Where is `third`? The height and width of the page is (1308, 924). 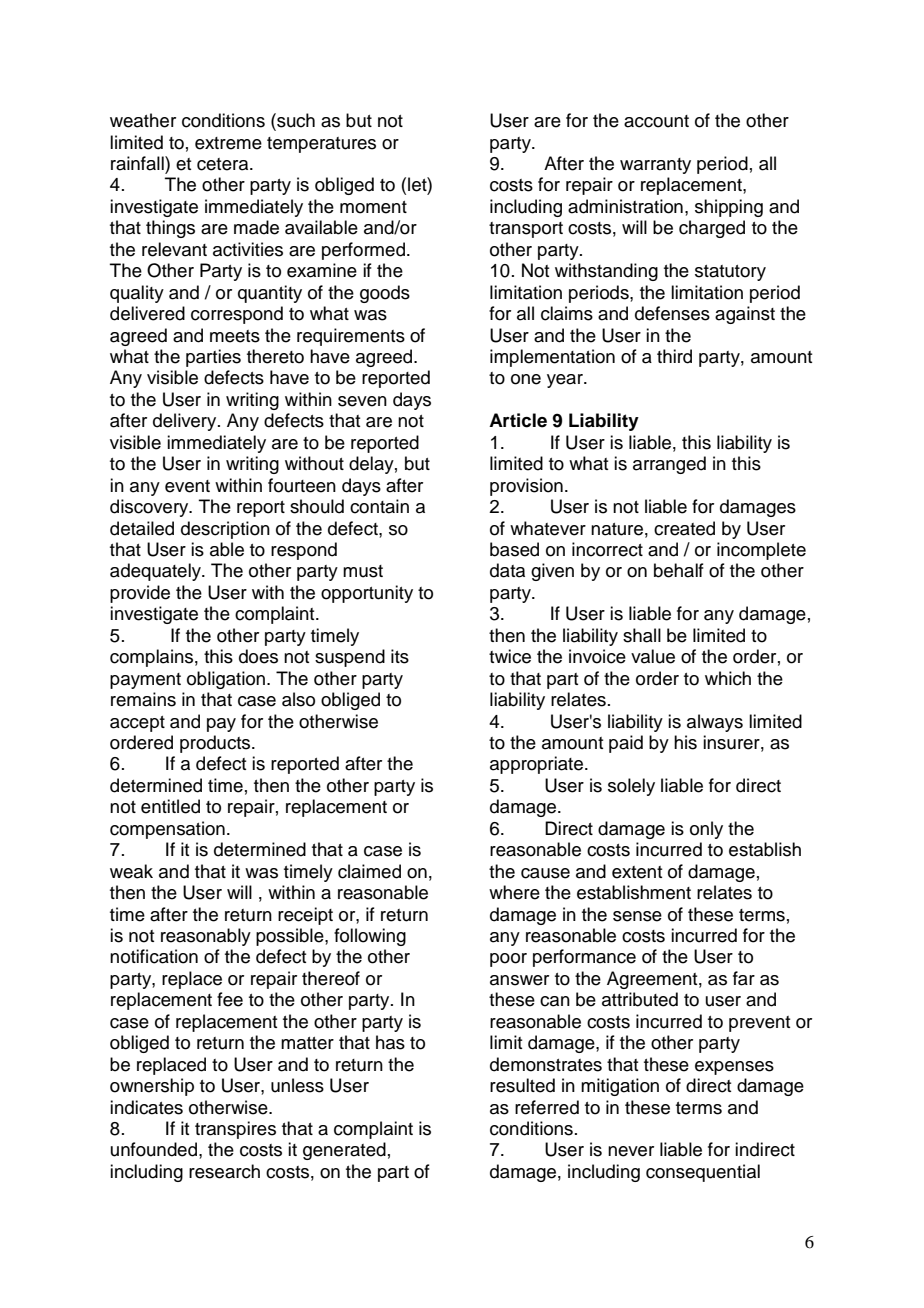
third is located at coordinates (674, 356).
